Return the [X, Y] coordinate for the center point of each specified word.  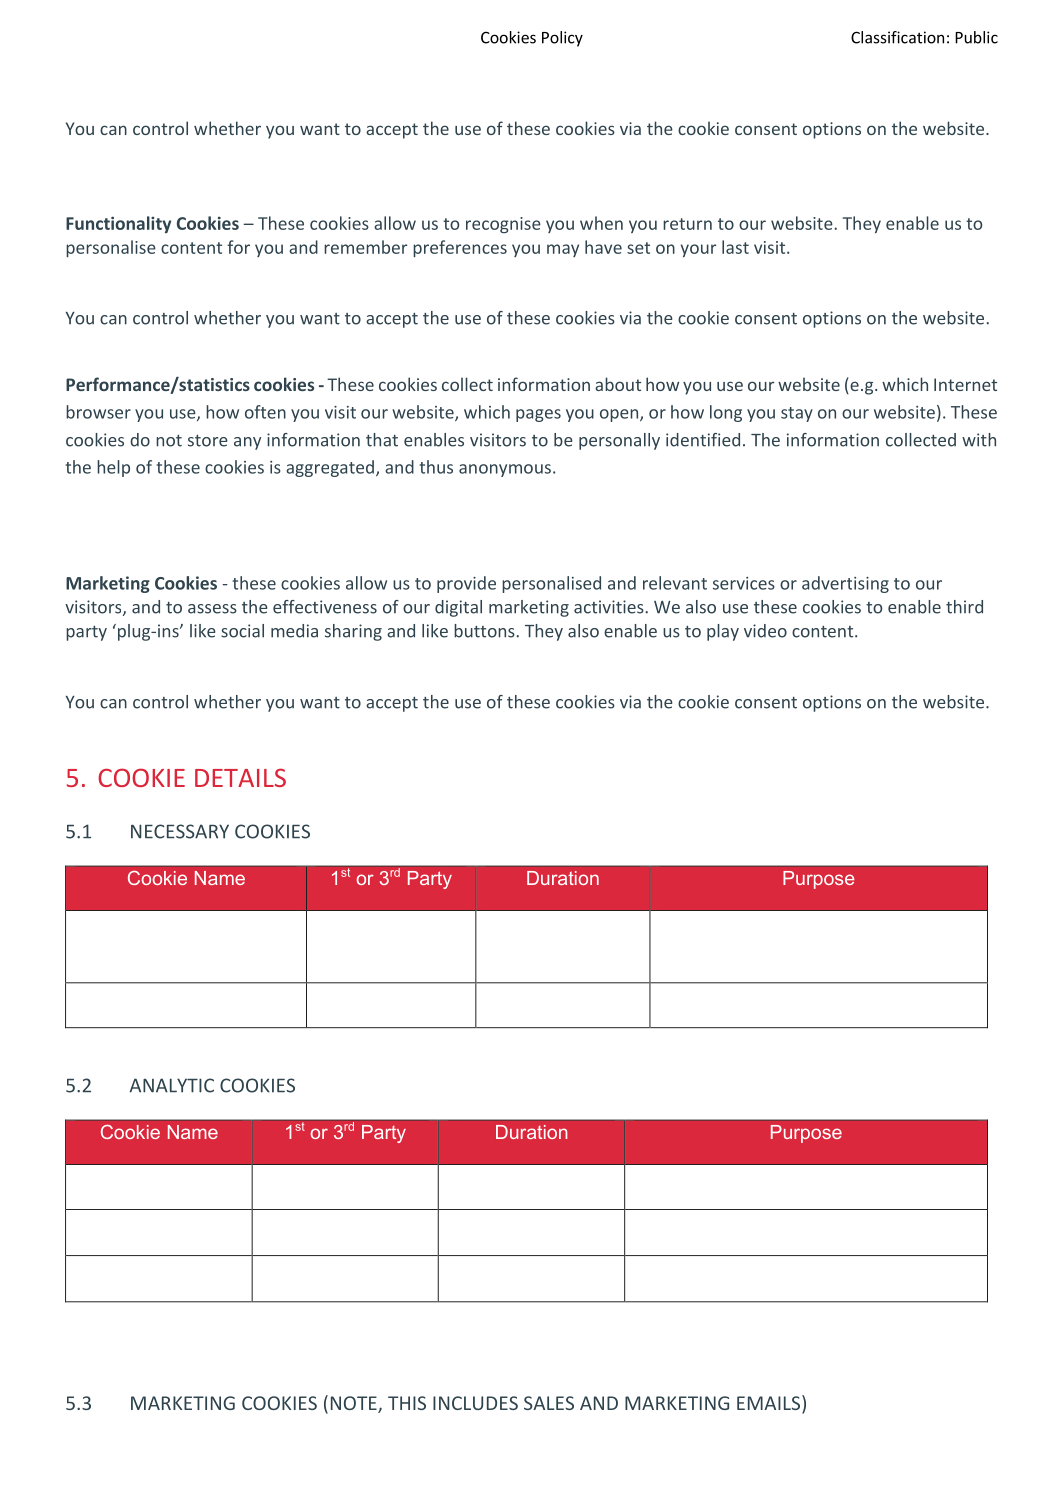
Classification [897, 37]
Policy [562, 39]
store [208, 441]
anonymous [505, 470]
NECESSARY [180, 831]
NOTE [355, 1404]
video [765, 631]
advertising [845, 584]
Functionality [118, 224]
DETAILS [240, 777]
